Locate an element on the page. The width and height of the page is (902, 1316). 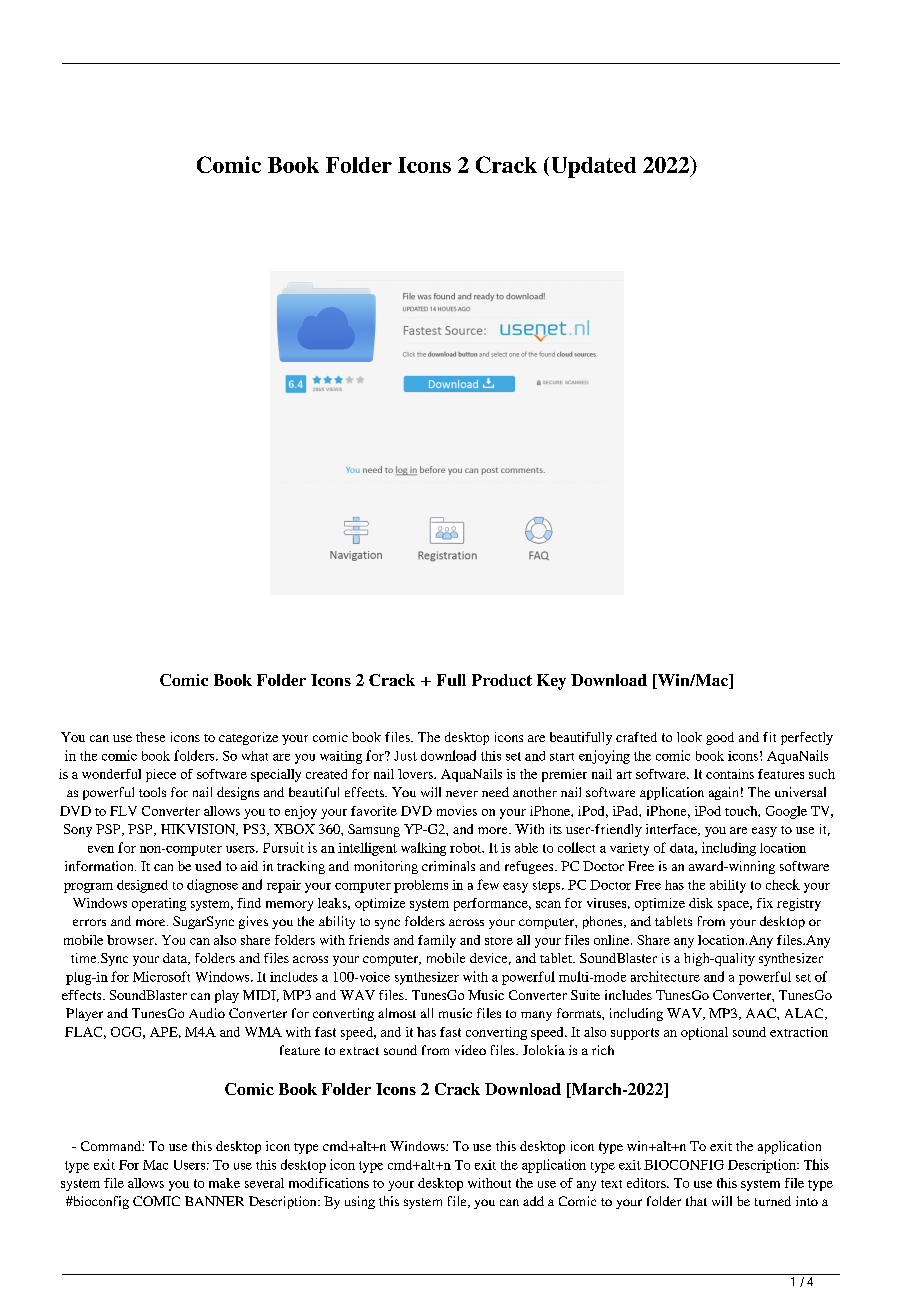
Key is located at coordinates (551, 682).
